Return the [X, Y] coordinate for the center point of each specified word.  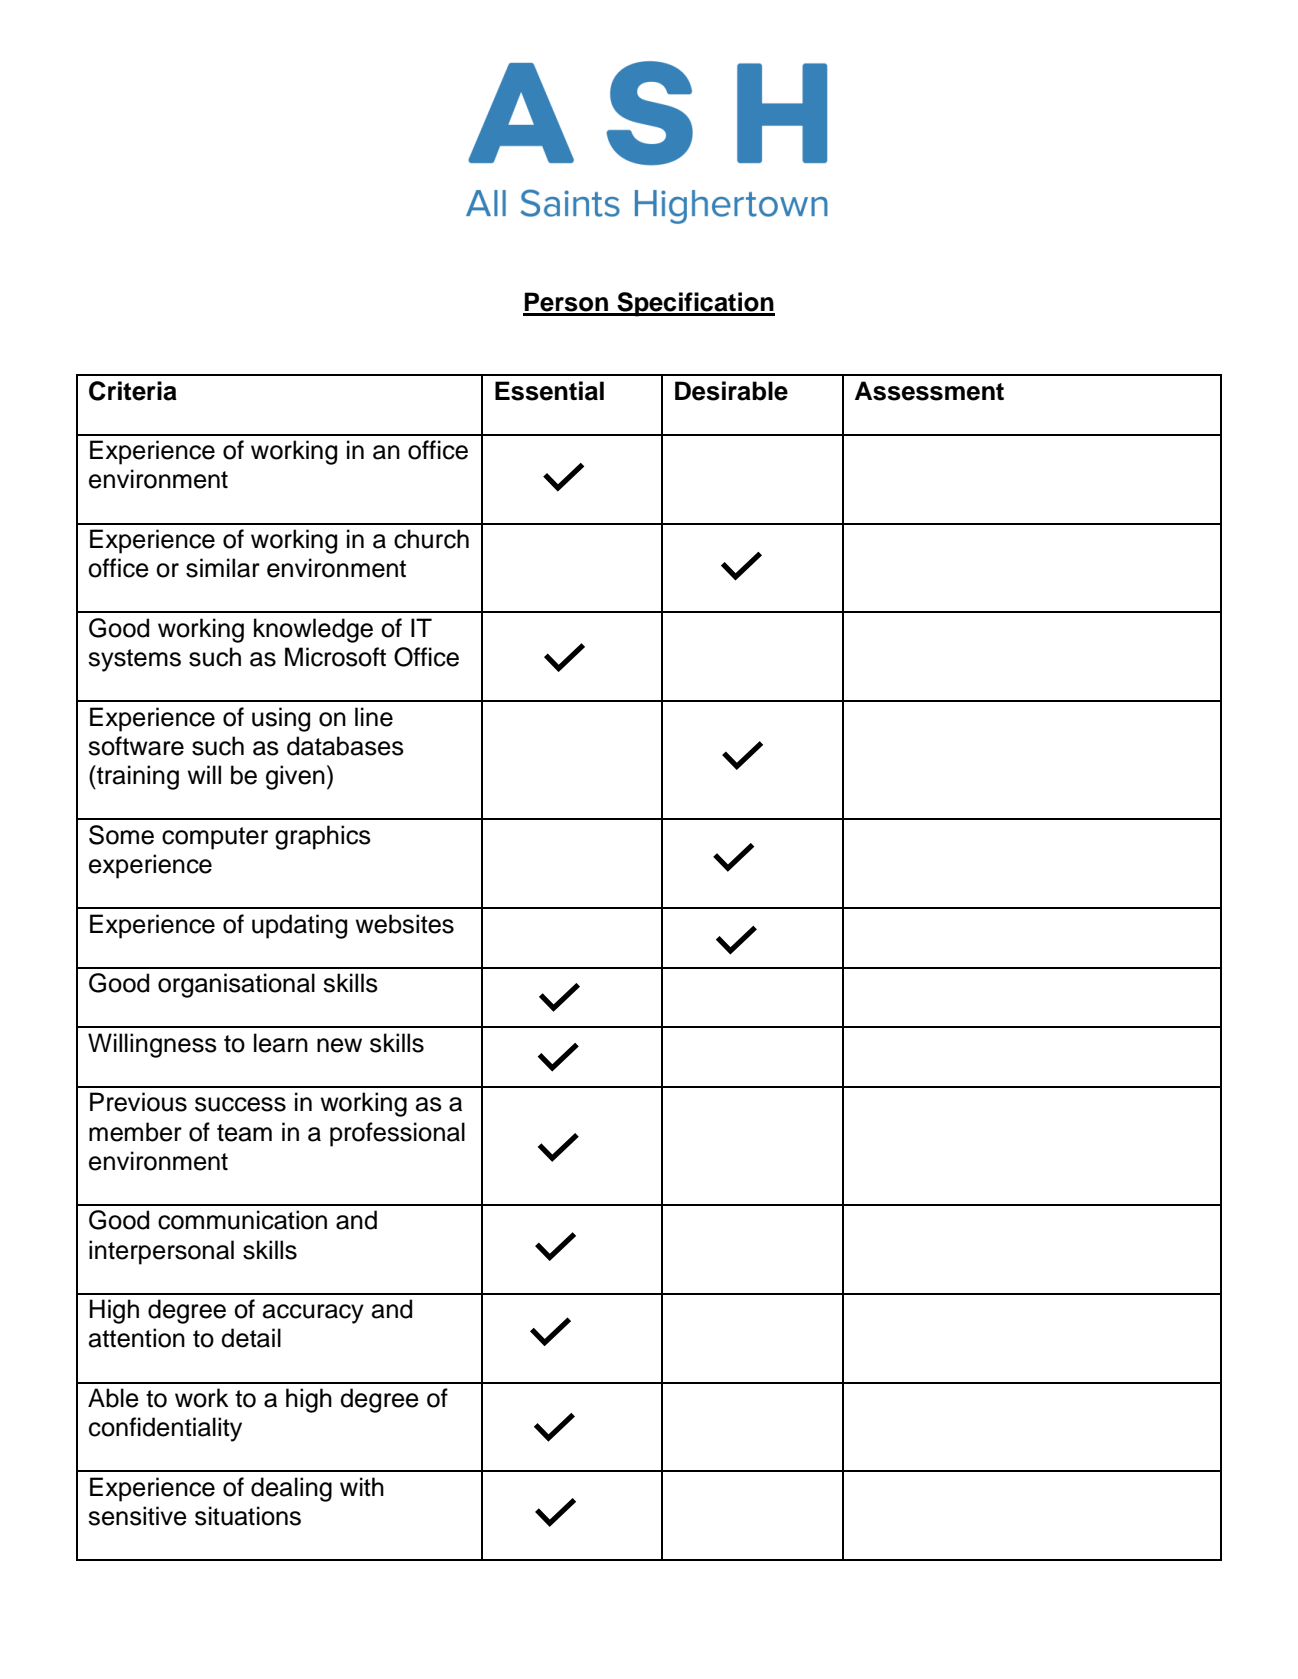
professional [397, 1134]
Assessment [929, 391]
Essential [549, 391]
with [362, 1486]
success [240, 1104]
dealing [291, 1489]
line [374, 717]
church [431, 539]
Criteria [133, 391]
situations [248, 1516]
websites [404, 924]
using [281, 719]
